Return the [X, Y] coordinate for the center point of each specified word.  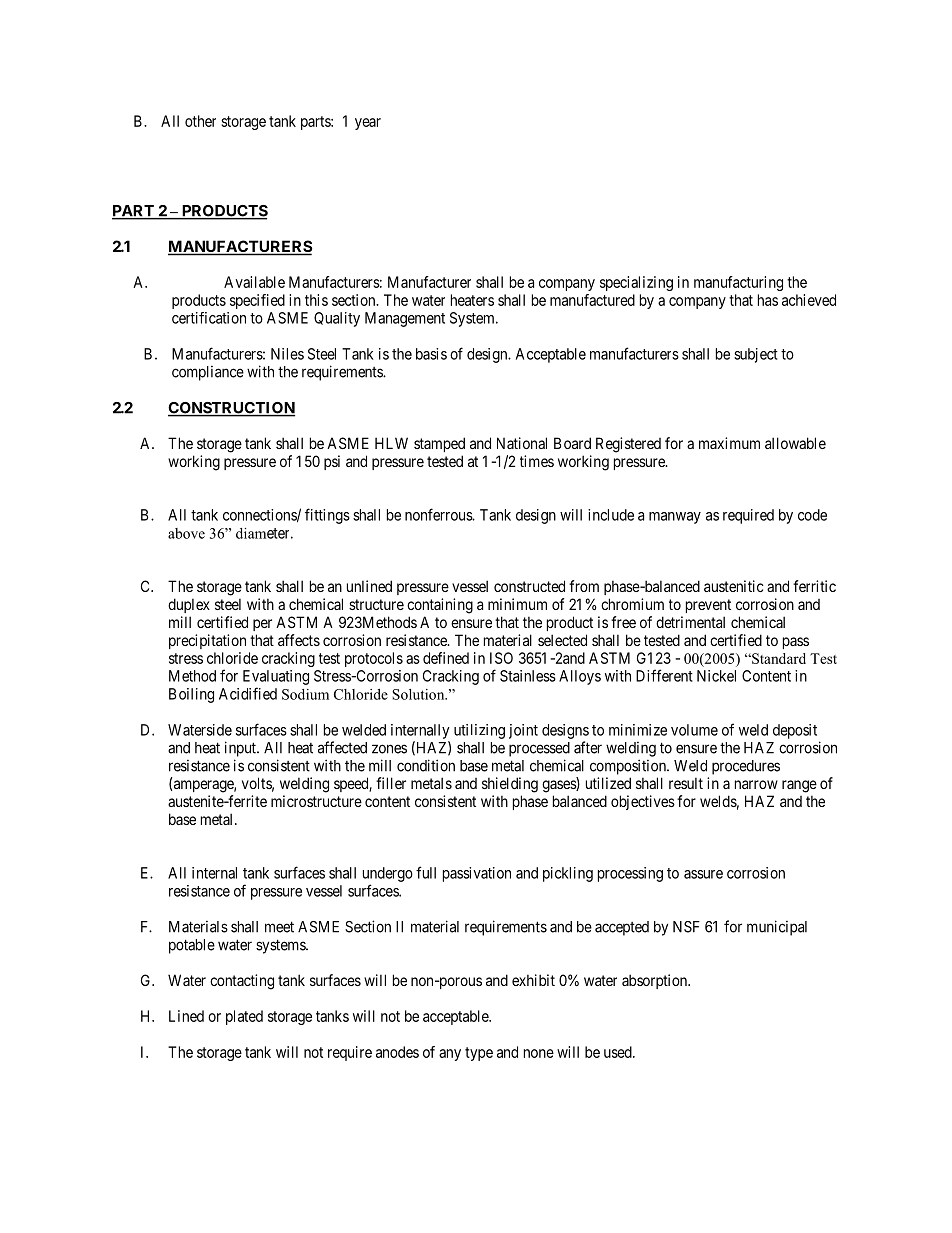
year [368, 124]
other [200, 121]
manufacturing [738, 283]
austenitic [734, 586]
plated [244, 1017]
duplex [189, 605]
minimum [517, 604]
